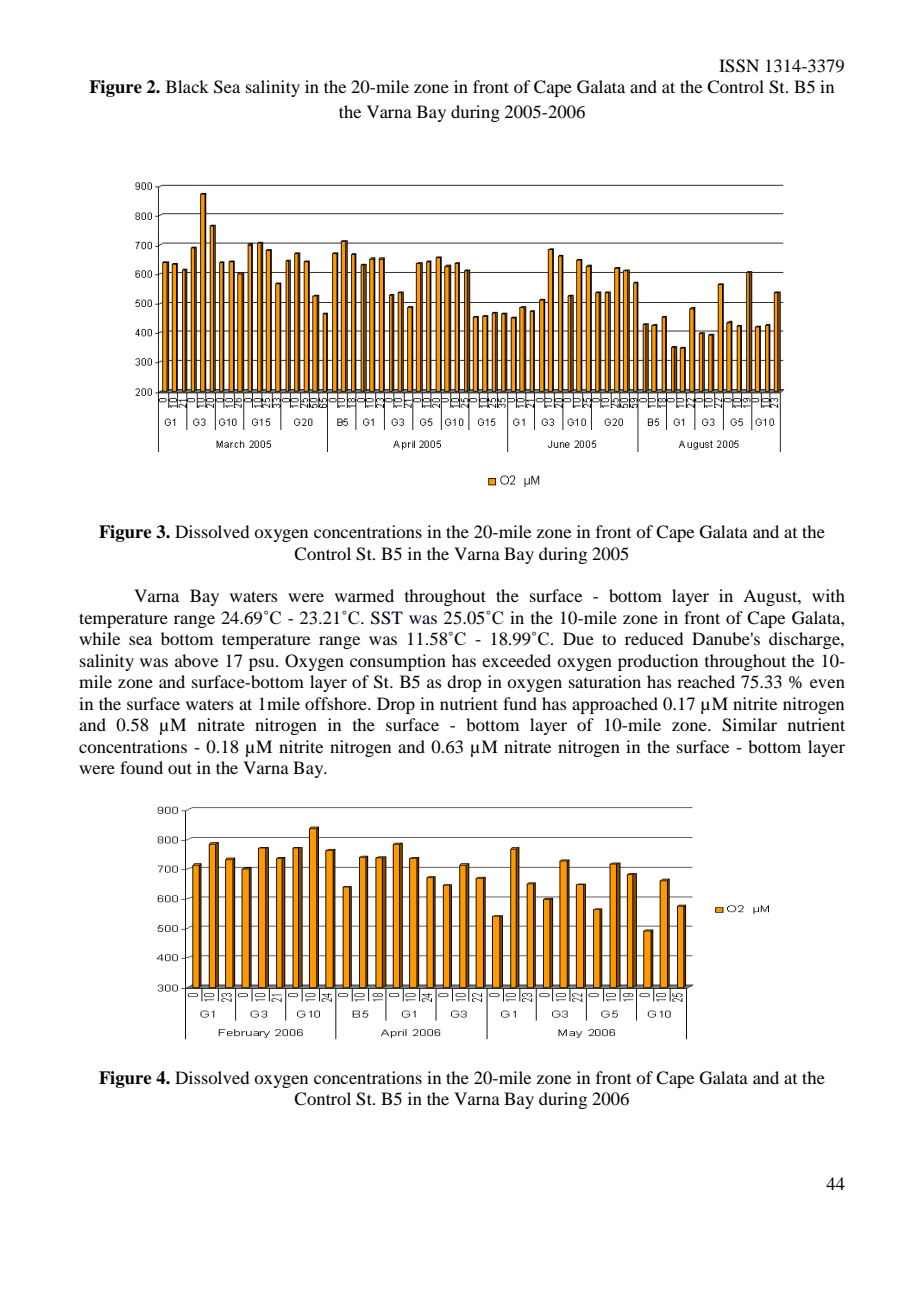 The image size is (924, 1308). What do you see at coordinates (828, 595) in the screenshot?
I see `with` at bounding box center [828, 595].
